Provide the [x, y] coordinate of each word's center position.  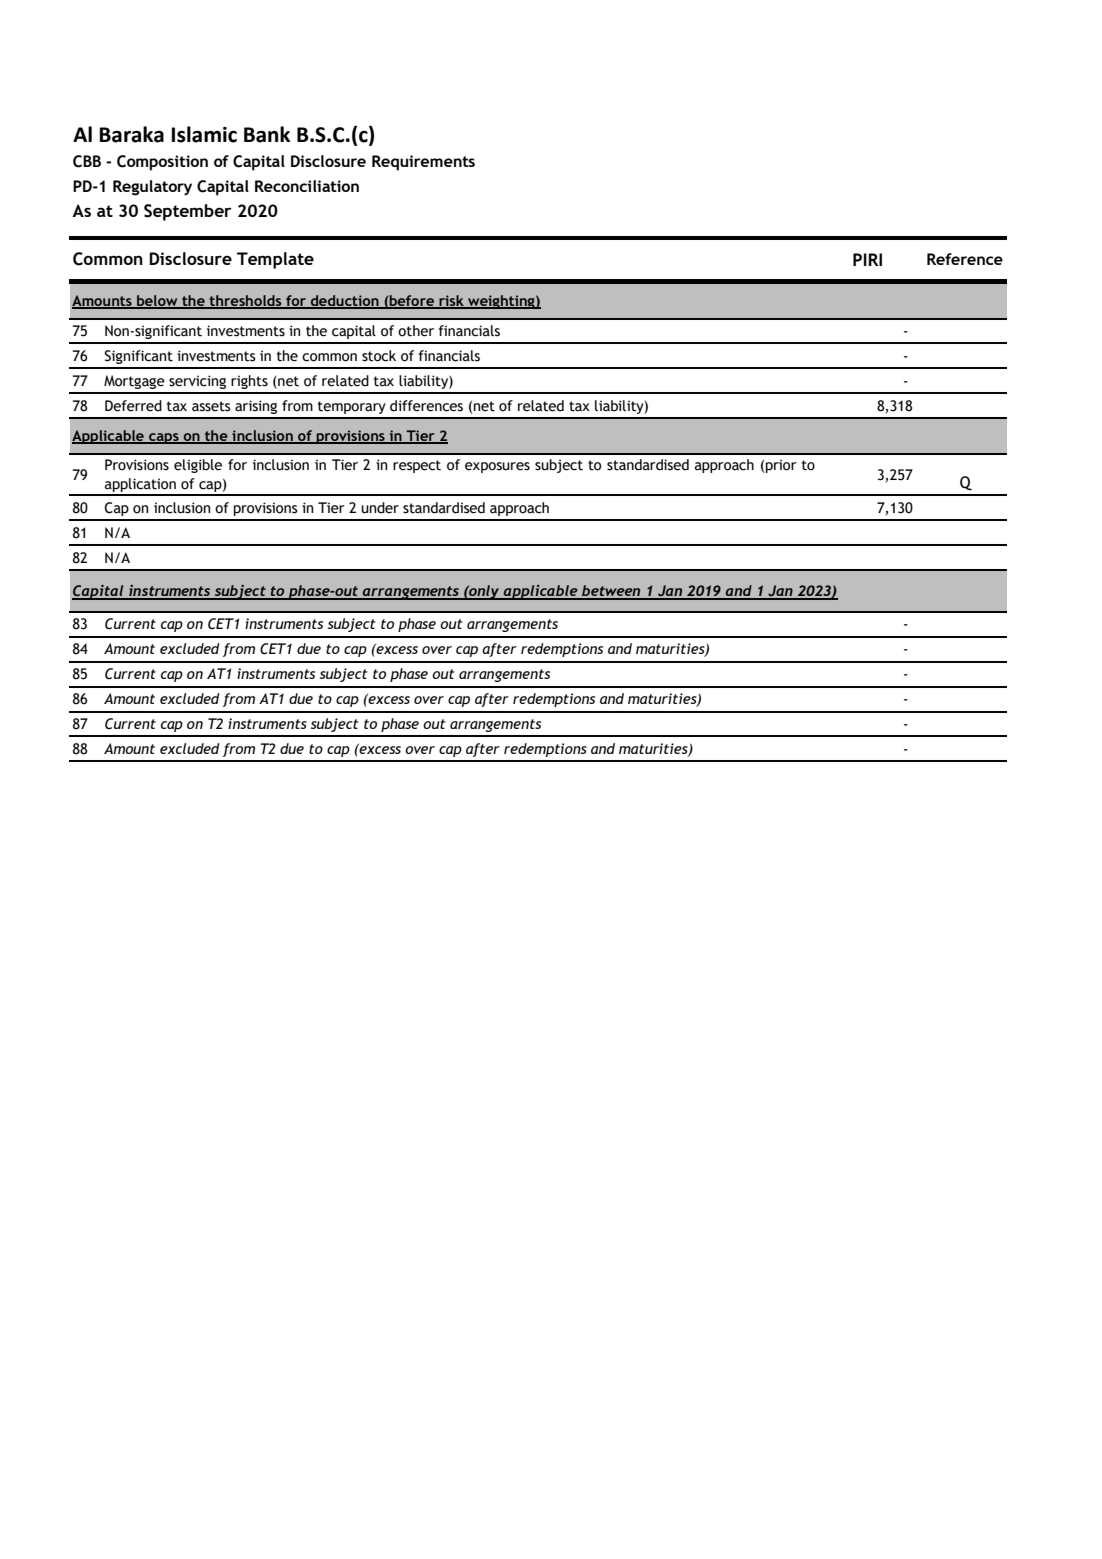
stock [379, 356]
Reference [965, 259]
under [380, 508]
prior [781, 466]
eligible [198, 466]
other [416, 331]
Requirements [423, 163]
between [611, 592]
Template [275, 260]
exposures [497, 467]
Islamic [204, 134]
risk [451, 301]
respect [417, 466]
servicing [197, 382]
